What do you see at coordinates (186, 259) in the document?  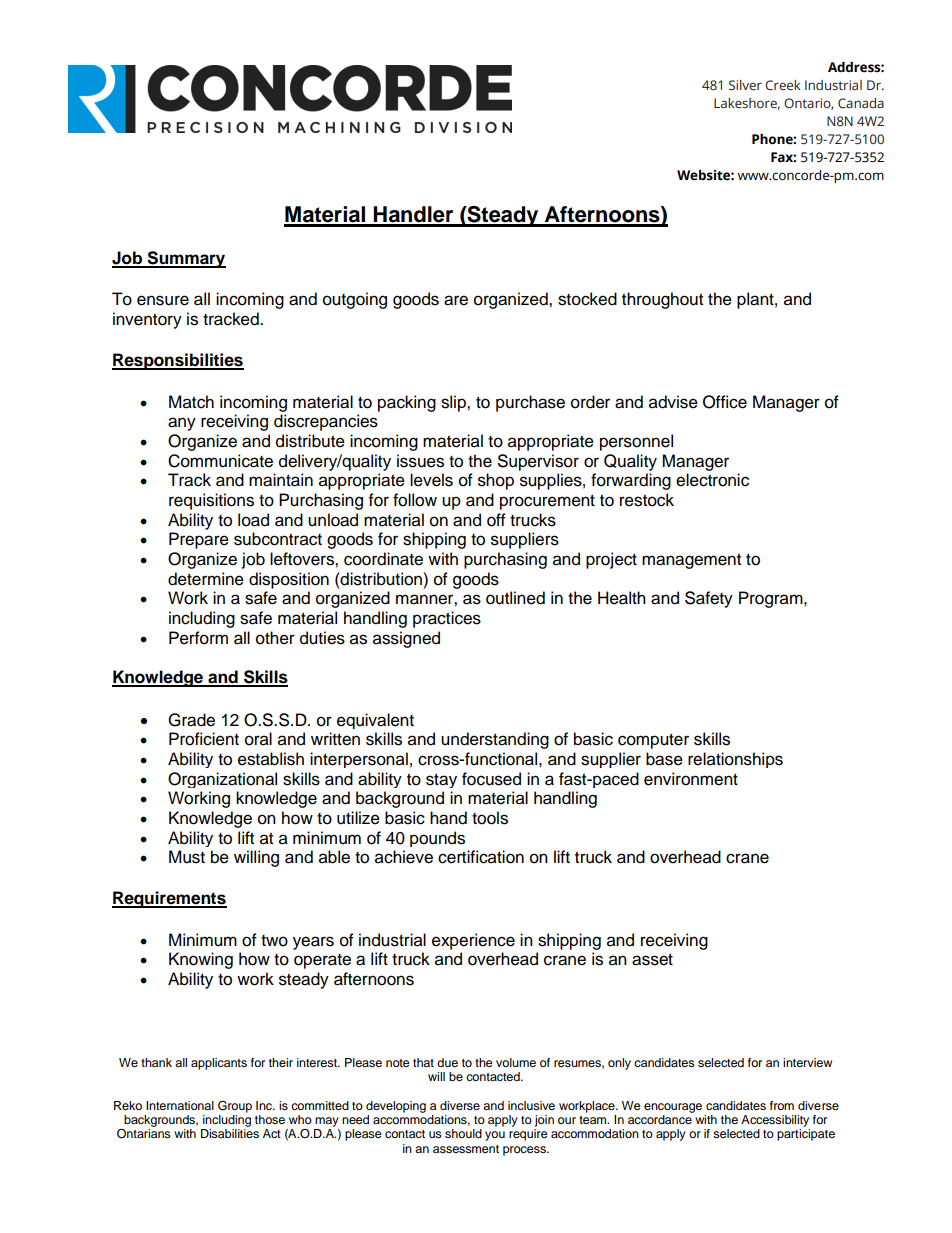 I see `Summary` at bounding box center [186, 259].
